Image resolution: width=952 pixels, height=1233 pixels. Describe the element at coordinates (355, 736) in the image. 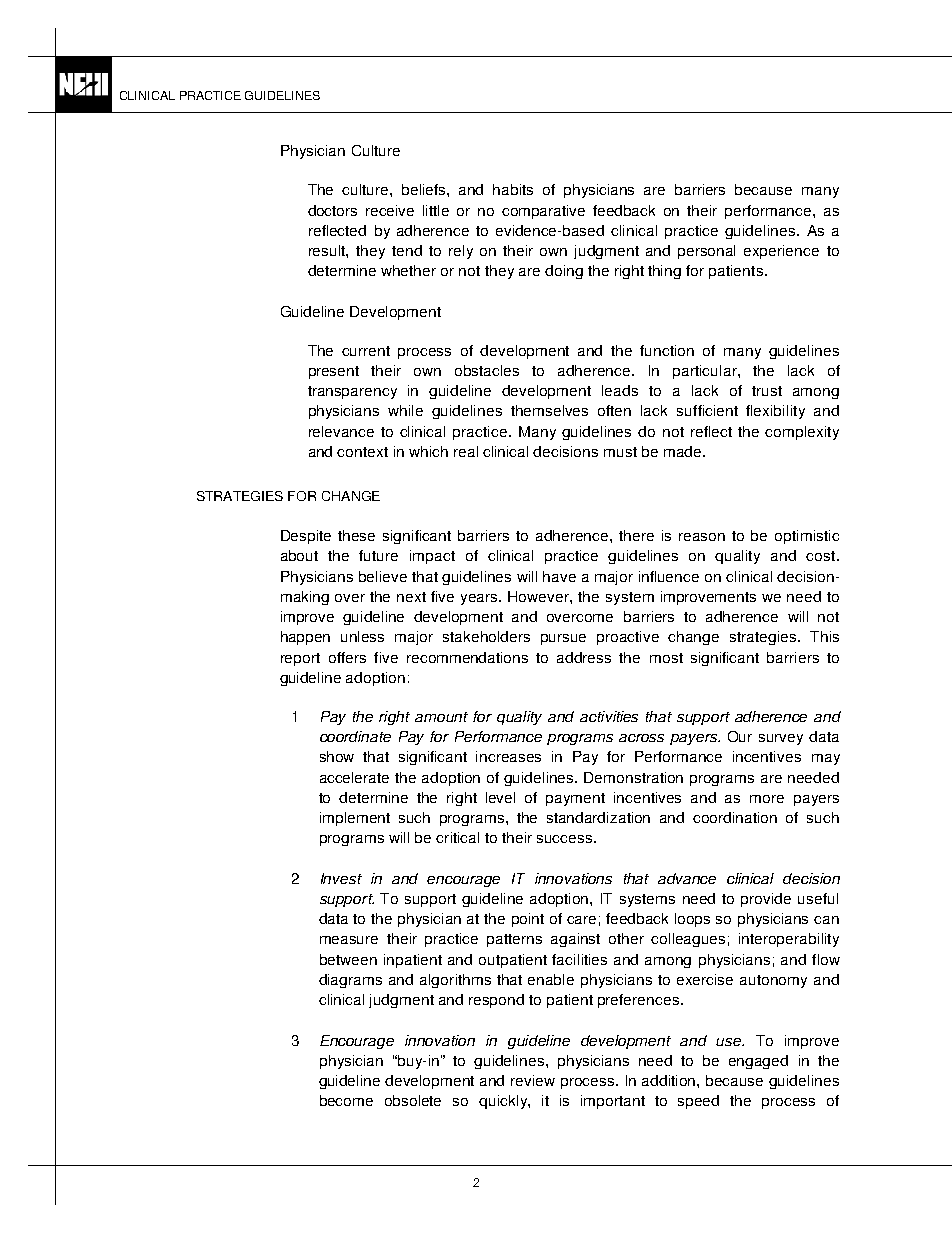

I see `coordinate` at that location.
